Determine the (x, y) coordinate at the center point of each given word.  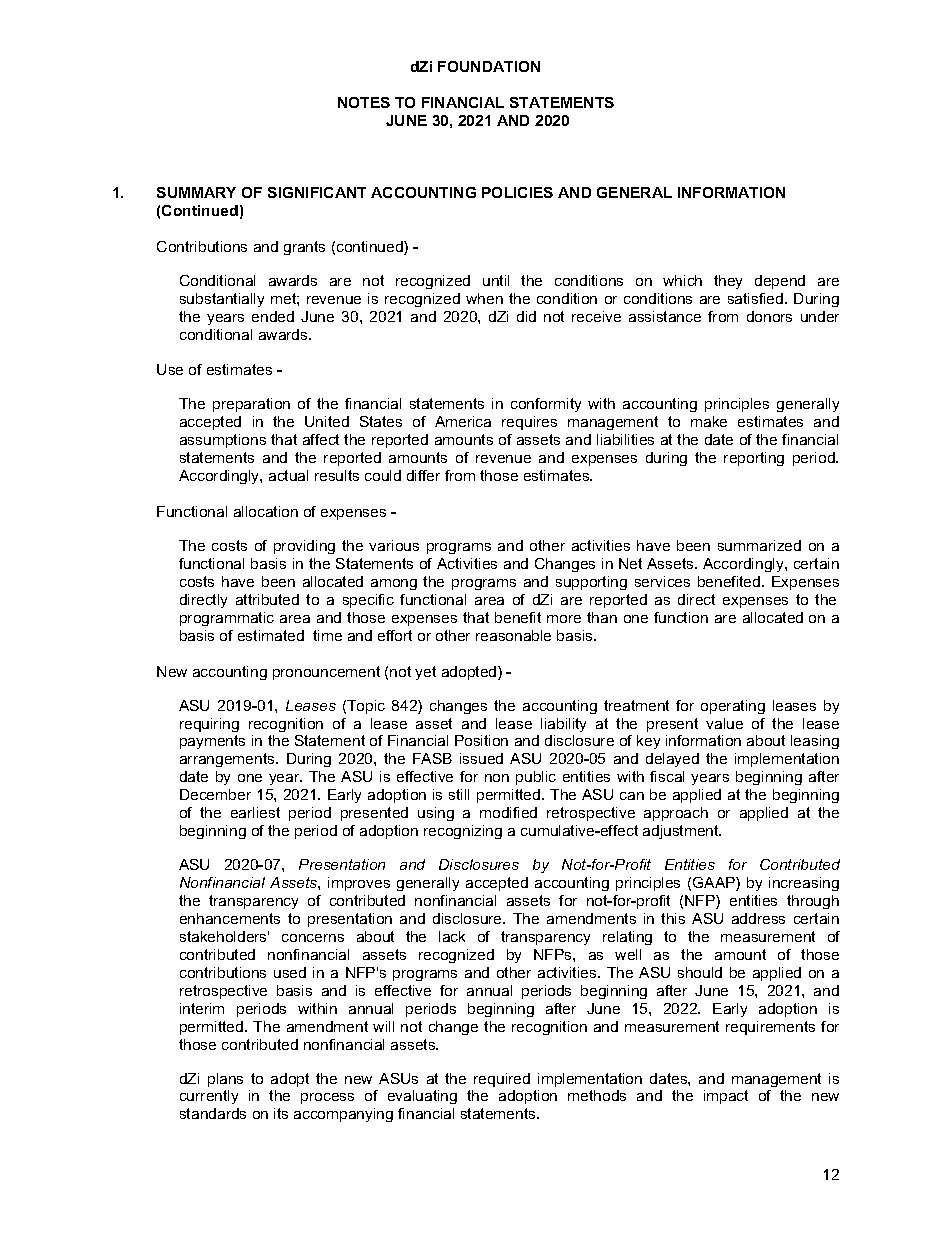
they (728, 282)
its (281, 1113)
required (502, 1080)
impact (726, 1097)
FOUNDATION (489, 66)
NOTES (364, 102)
